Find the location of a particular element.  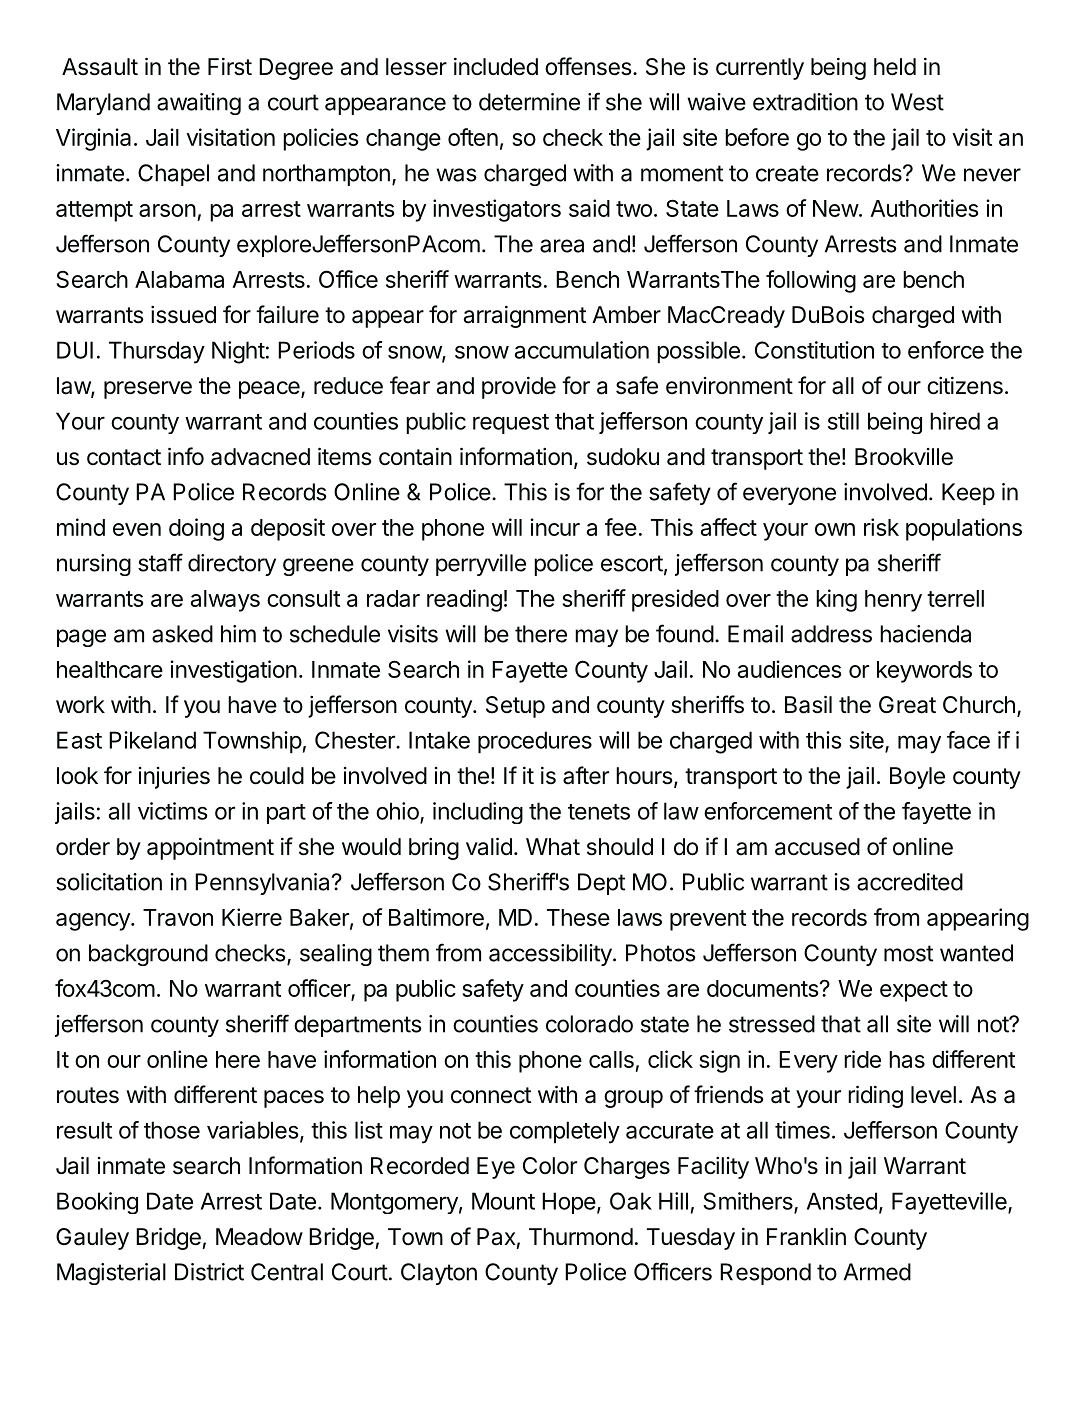

awaiting is located at coordinates (199, 104).
